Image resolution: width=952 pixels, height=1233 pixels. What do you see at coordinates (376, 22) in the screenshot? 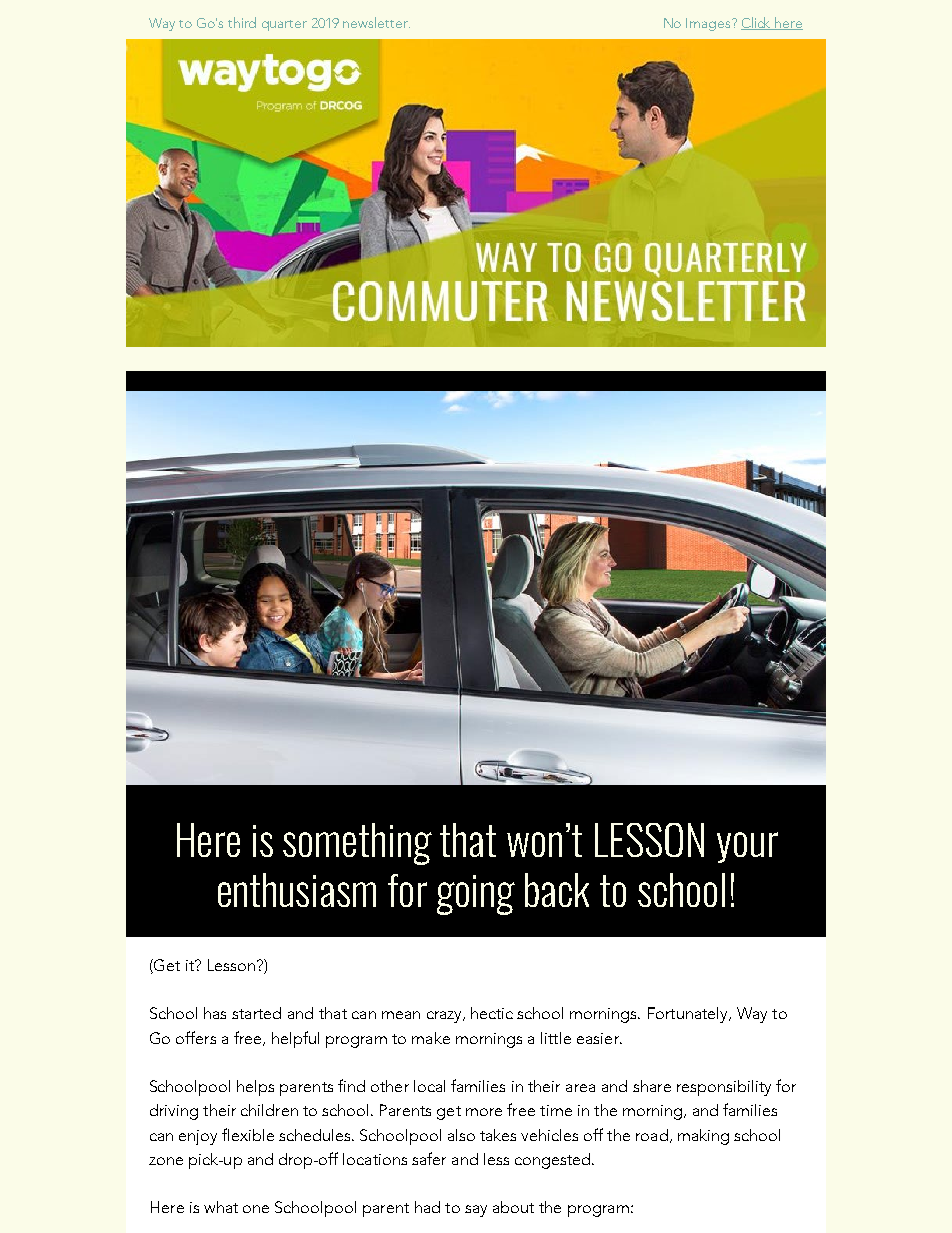
I see `newsletter` at bounding box center [376, 22].
